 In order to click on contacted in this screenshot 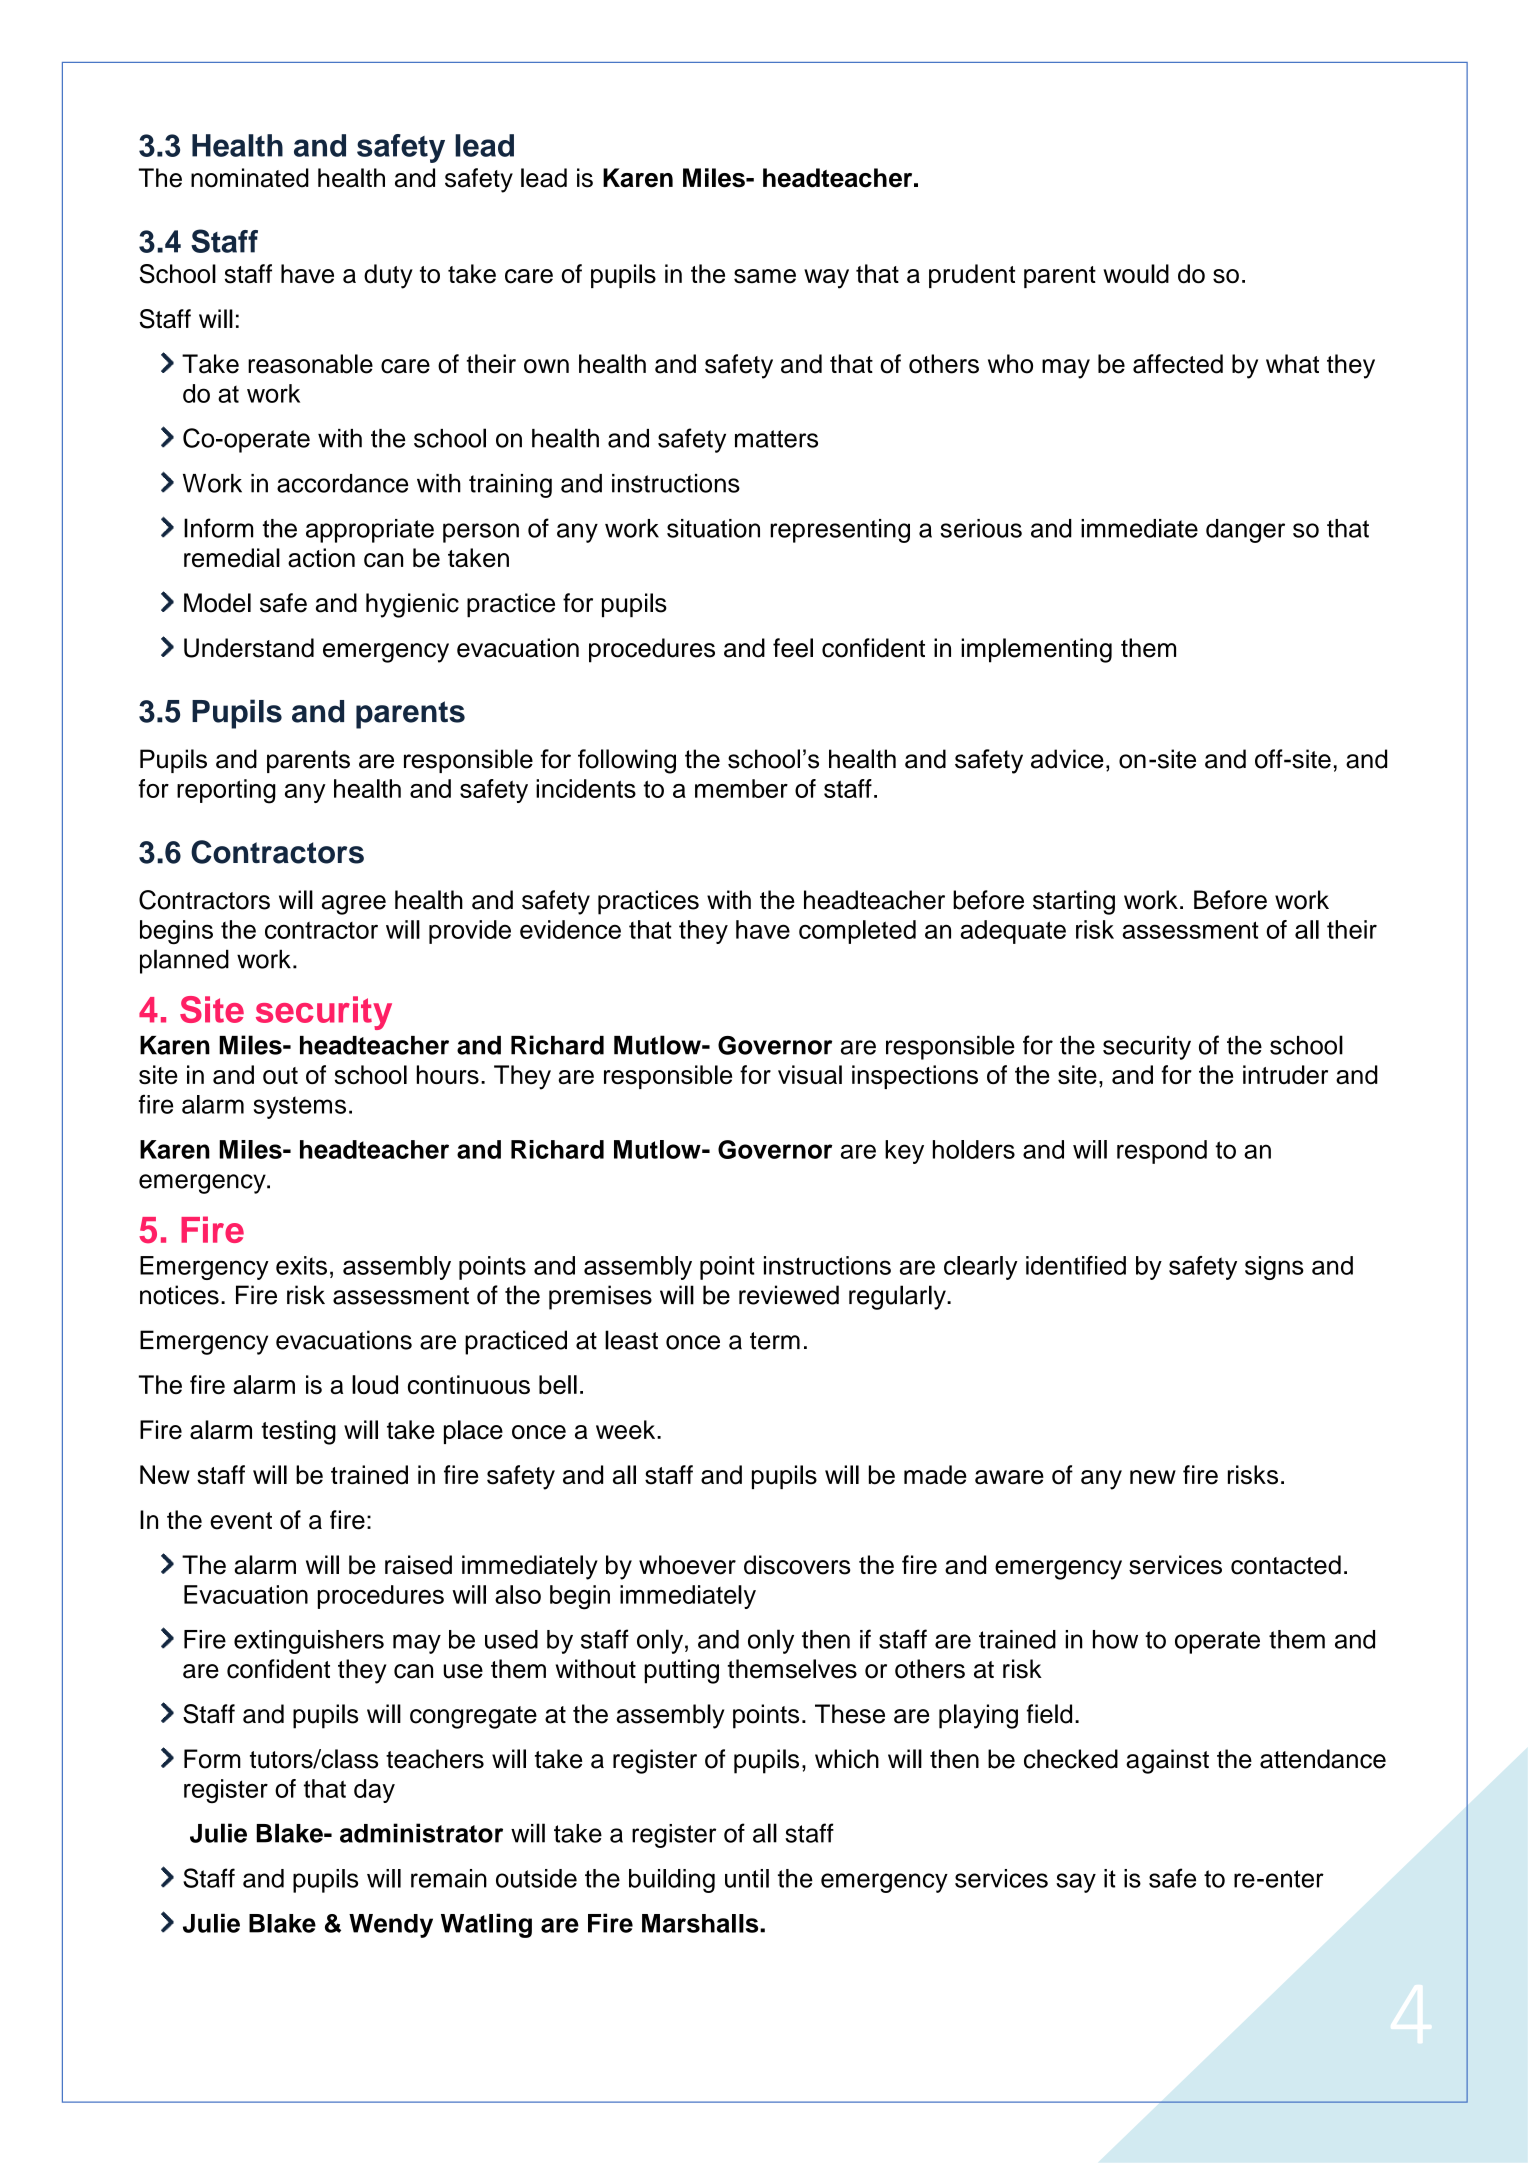, I will do `click(1286, 1565)`.
